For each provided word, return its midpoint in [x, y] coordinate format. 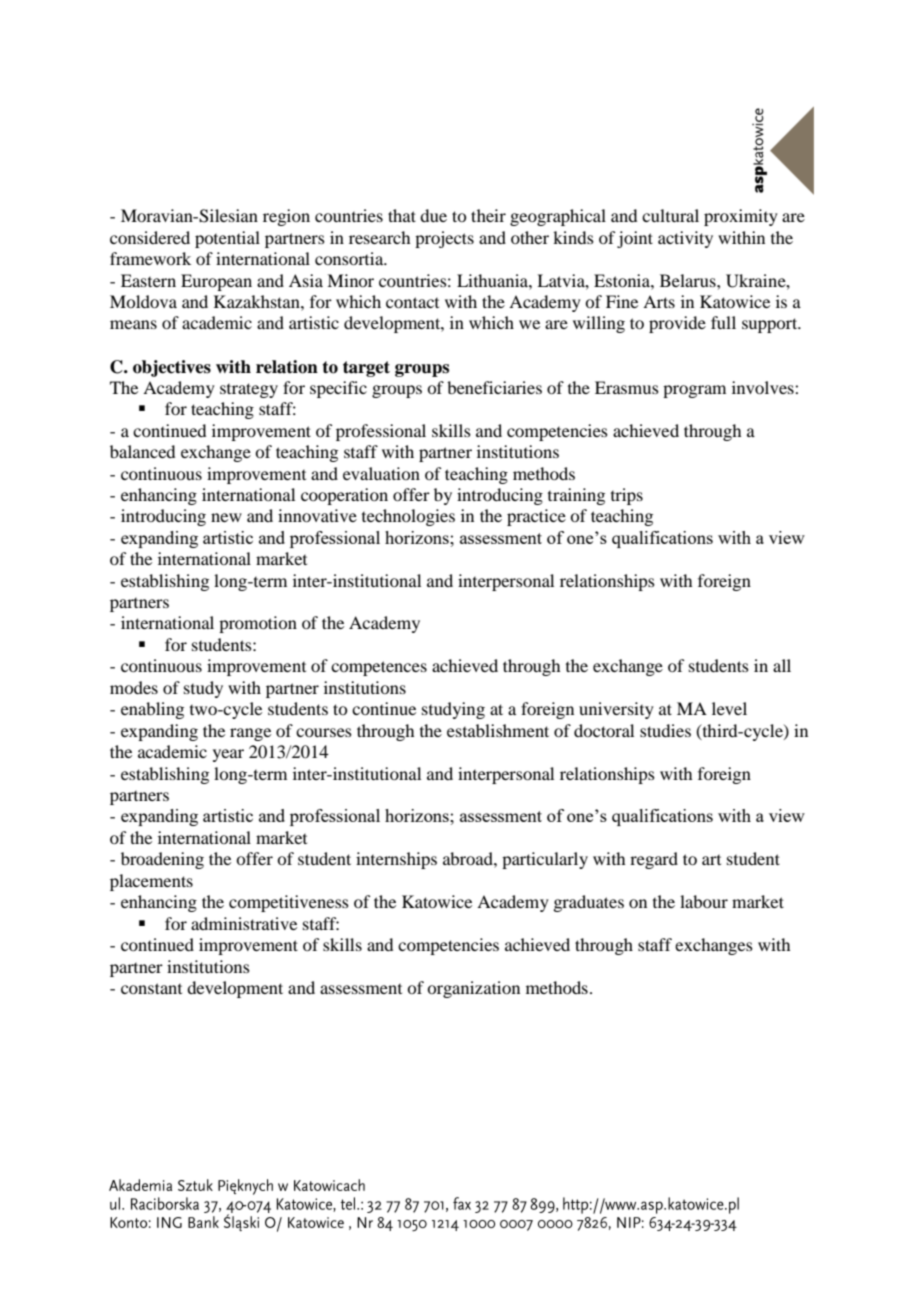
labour [704, 901]
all [782, 665]
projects [444, 239]
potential [227, 239]
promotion [258, 624]
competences [379, 668]
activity [685, 239]
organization [473, 989]
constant [151, 988]
